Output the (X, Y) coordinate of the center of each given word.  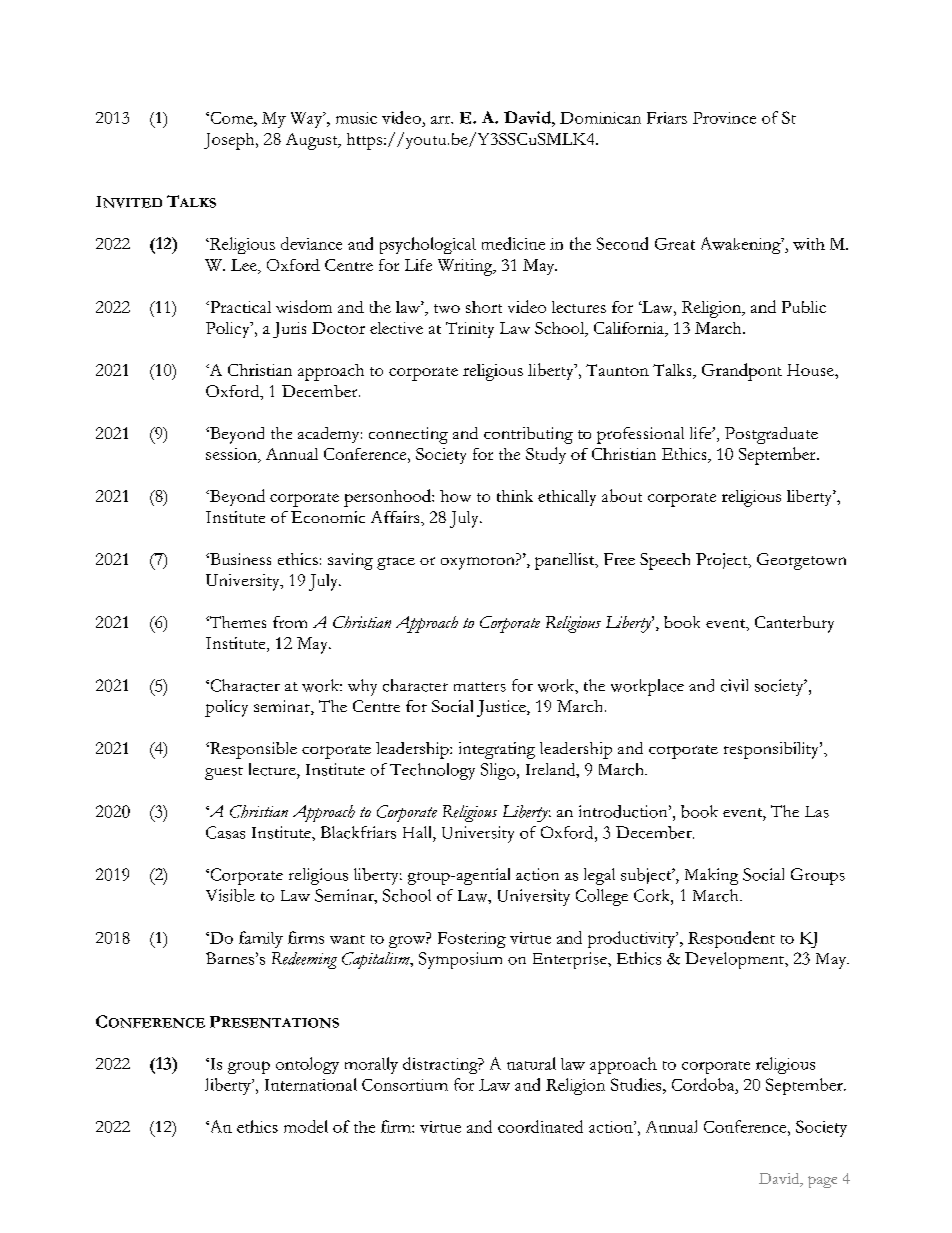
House (811, 370)
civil (734, 685)
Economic (328, 517)
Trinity (470, 330)
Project (723, 561)
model (306, 1126)
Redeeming (304, 960)
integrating (497, 750)
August (313, 141)
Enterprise (571, 960)
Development (735, 960)
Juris (289, 330)
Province (724, 118)
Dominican (600, 118)
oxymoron (479, 563)
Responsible (252, 750)
